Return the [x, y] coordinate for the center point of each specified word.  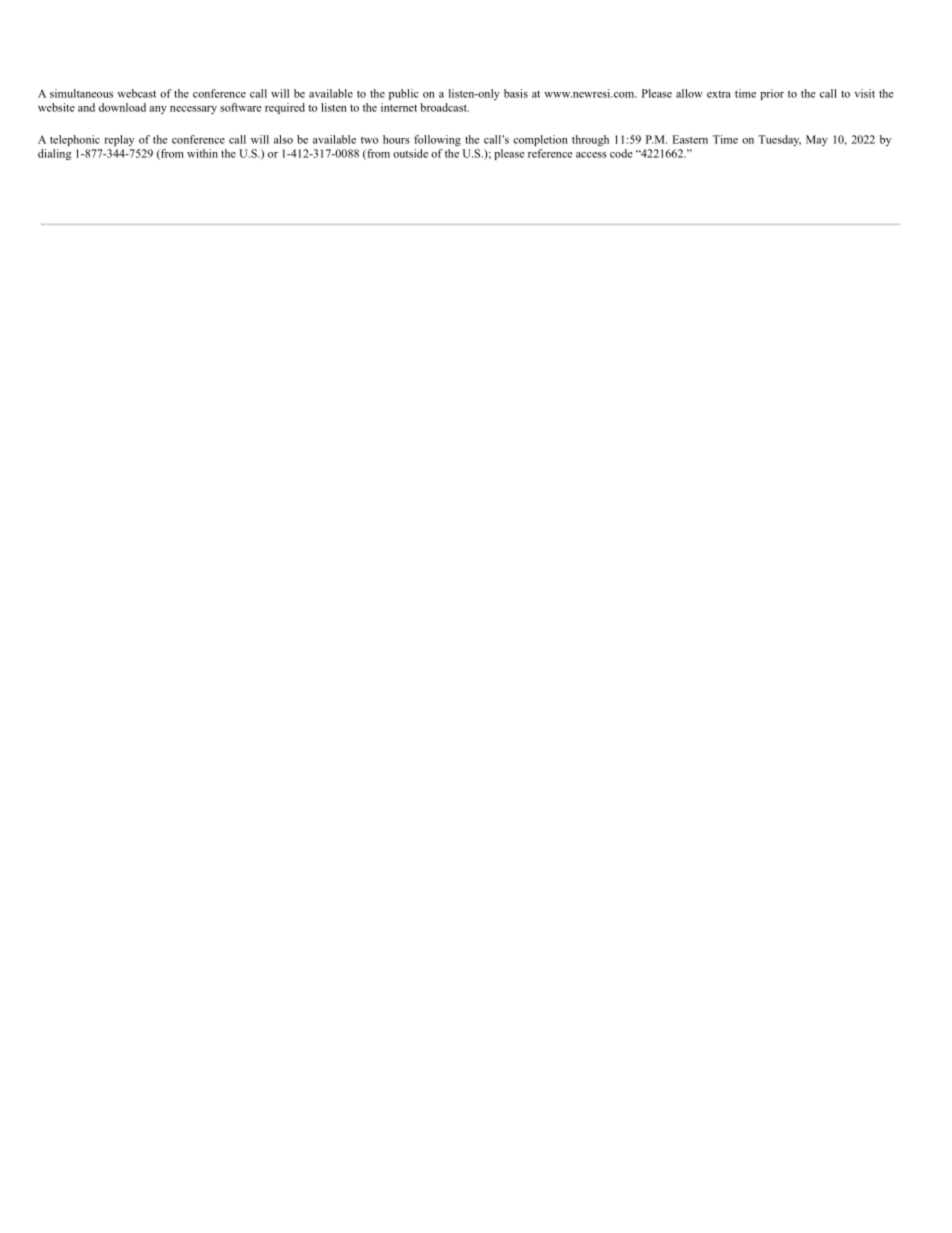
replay [119, 140]
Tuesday [779, 140]
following [437, 140]
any [158, 110]
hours [396, 139]
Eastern [690, 139]
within [202, 153]
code [621, 153]
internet [399, 107]
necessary [193, 110]
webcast [136, 93]
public [403, 94]
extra [719, 94]
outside [410, 153]
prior [772, 94]
